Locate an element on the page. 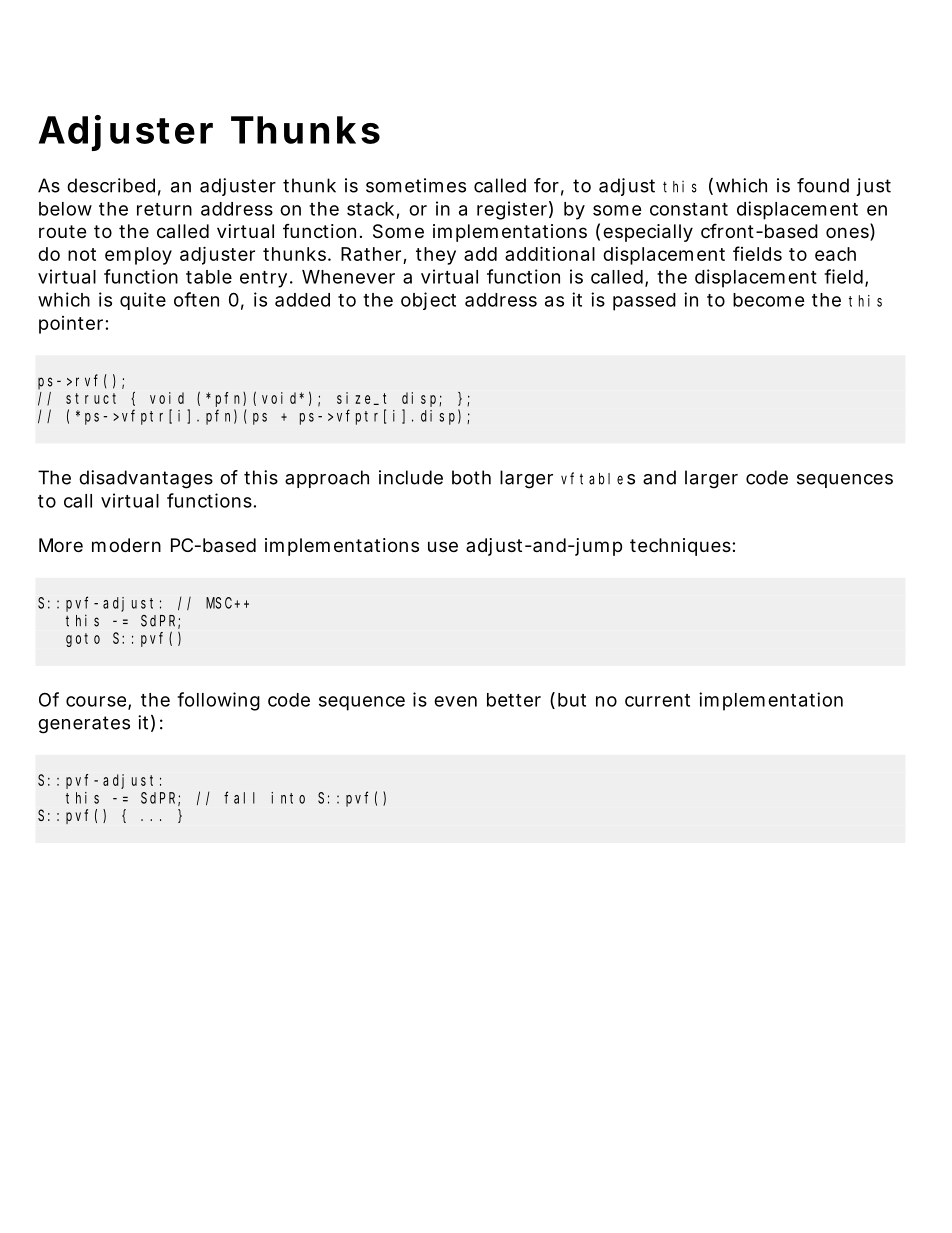  course is located at coordinates (96, 701).
